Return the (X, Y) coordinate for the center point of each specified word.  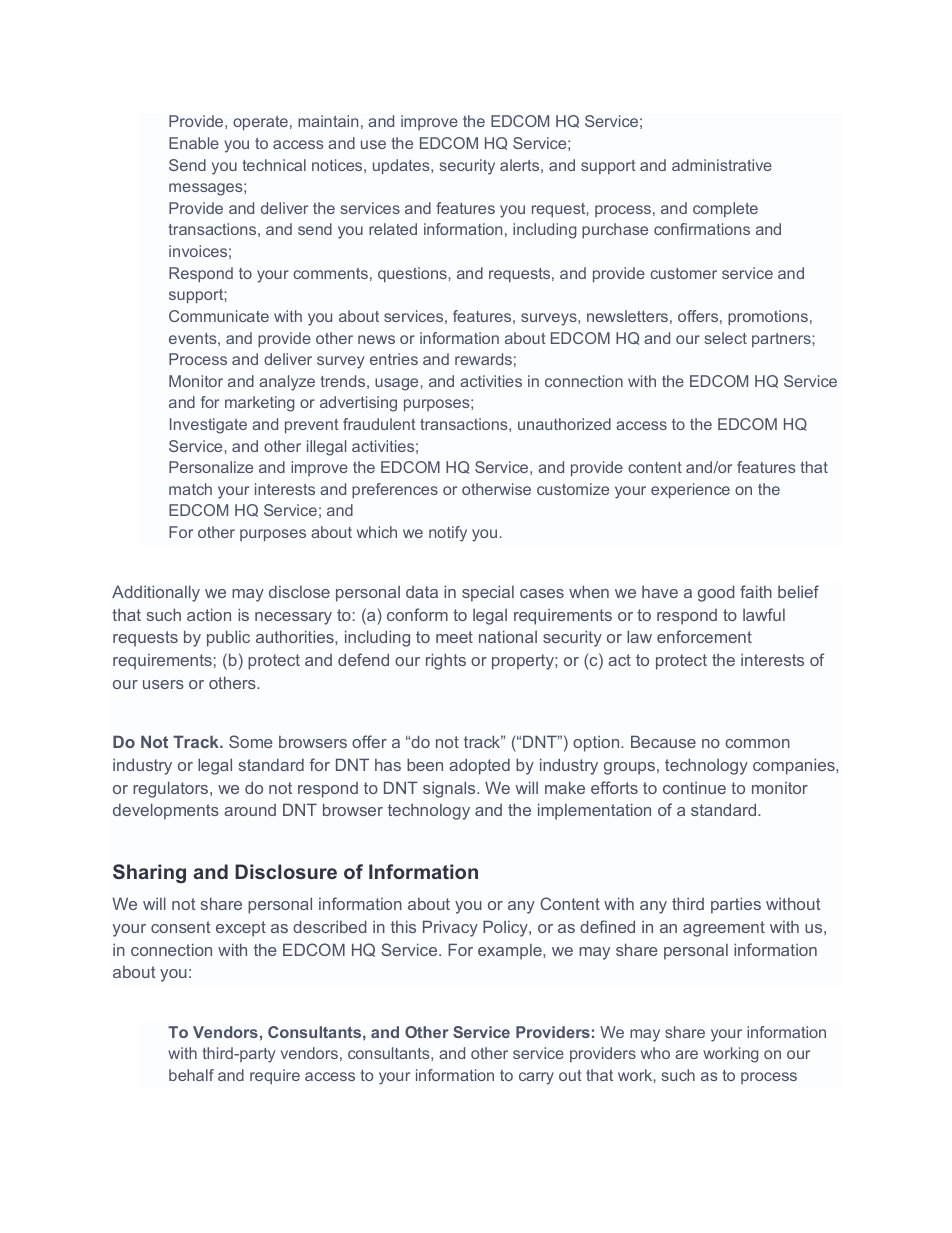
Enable (194, 143)
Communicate (219, 316)
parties (736, 905)
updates (402, 166)
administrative (722, 165)
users (163, 684)
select (726, 338)
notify (448, 534)
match (190, 489)
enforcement (704, 636)
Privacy (450, 928)
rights (446, 661)
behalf (191, 1075)
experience (690, 490)
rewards (483, 359)
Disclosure (286, 871)
